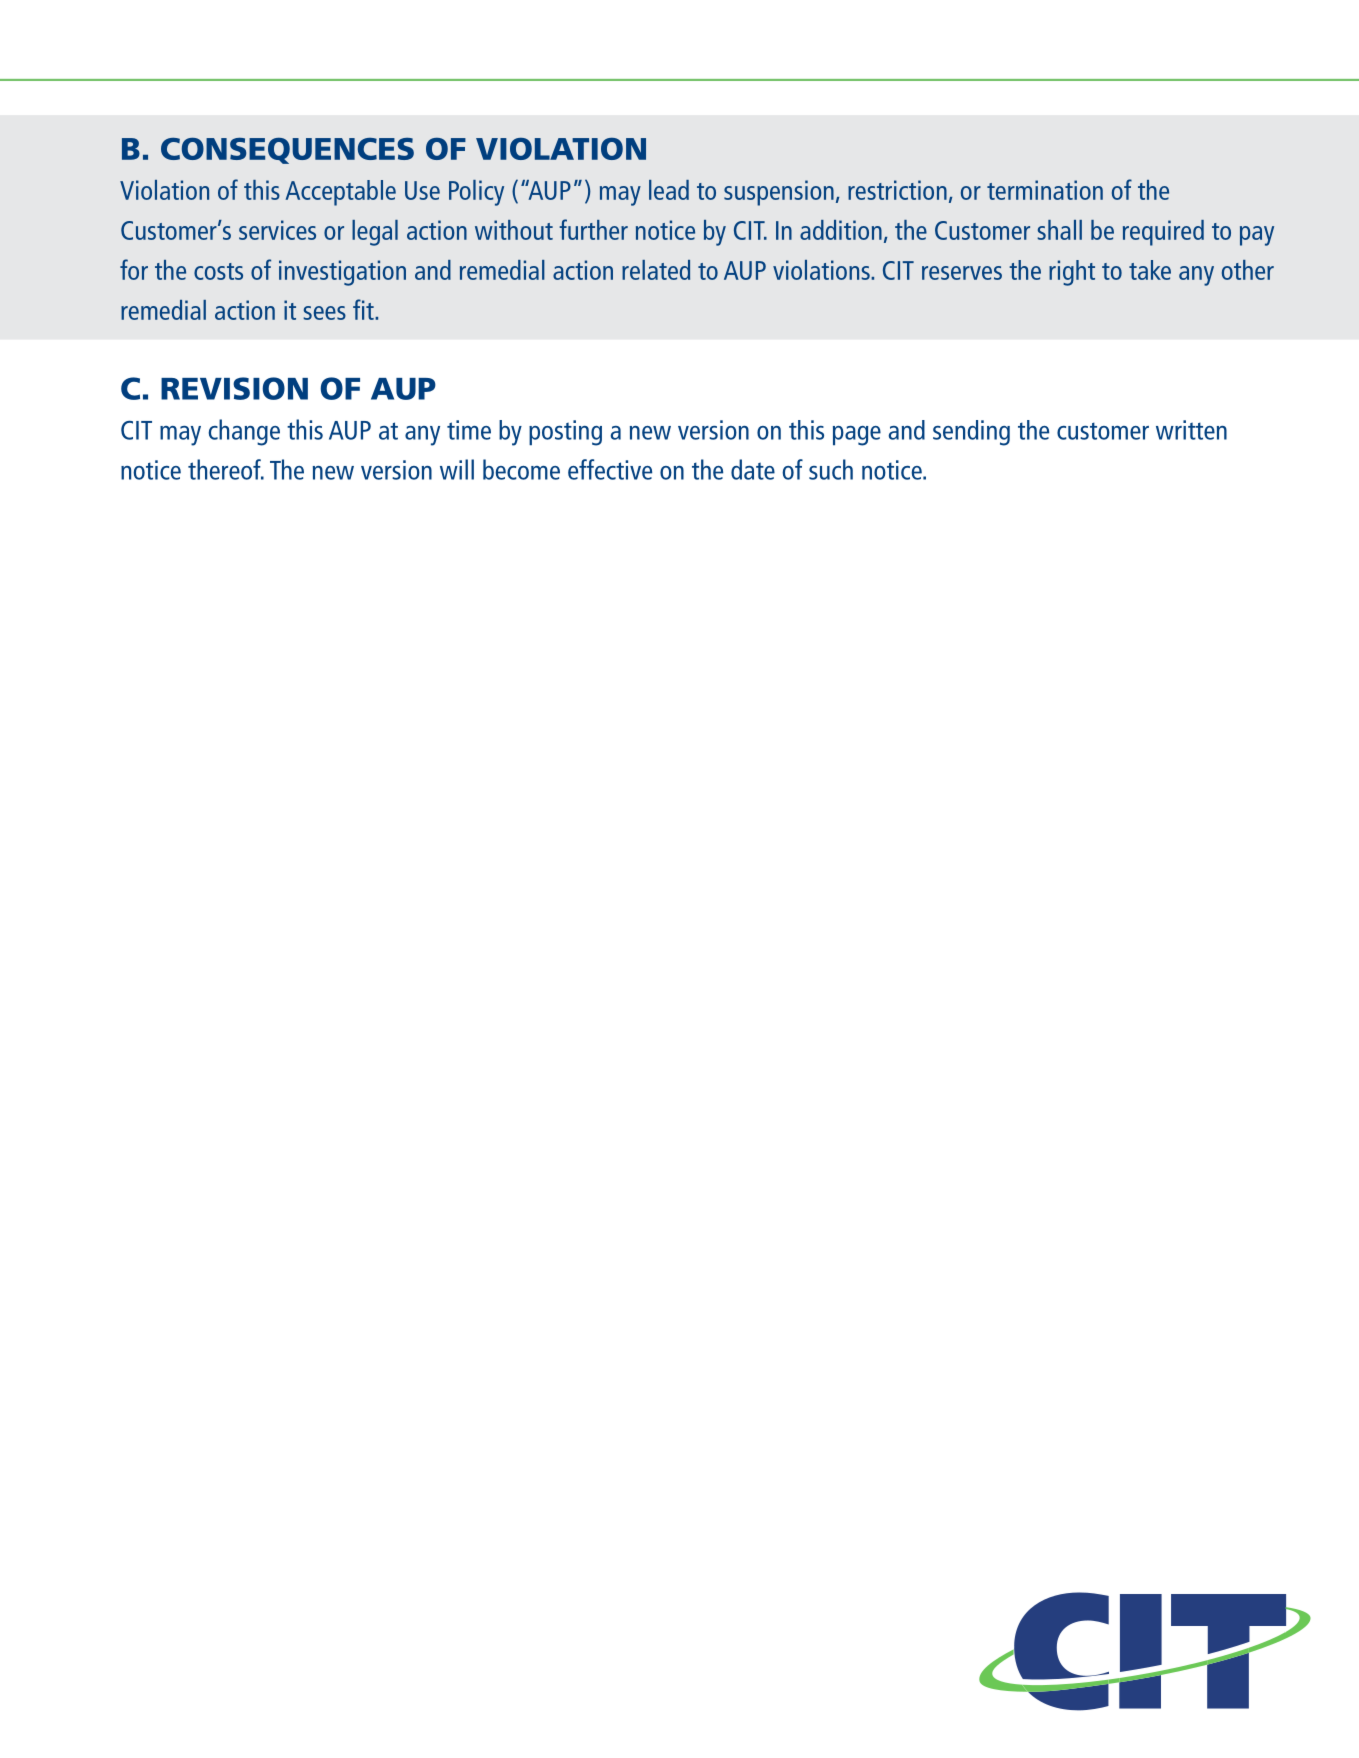  I want to click on lead, so click(669, 190).
